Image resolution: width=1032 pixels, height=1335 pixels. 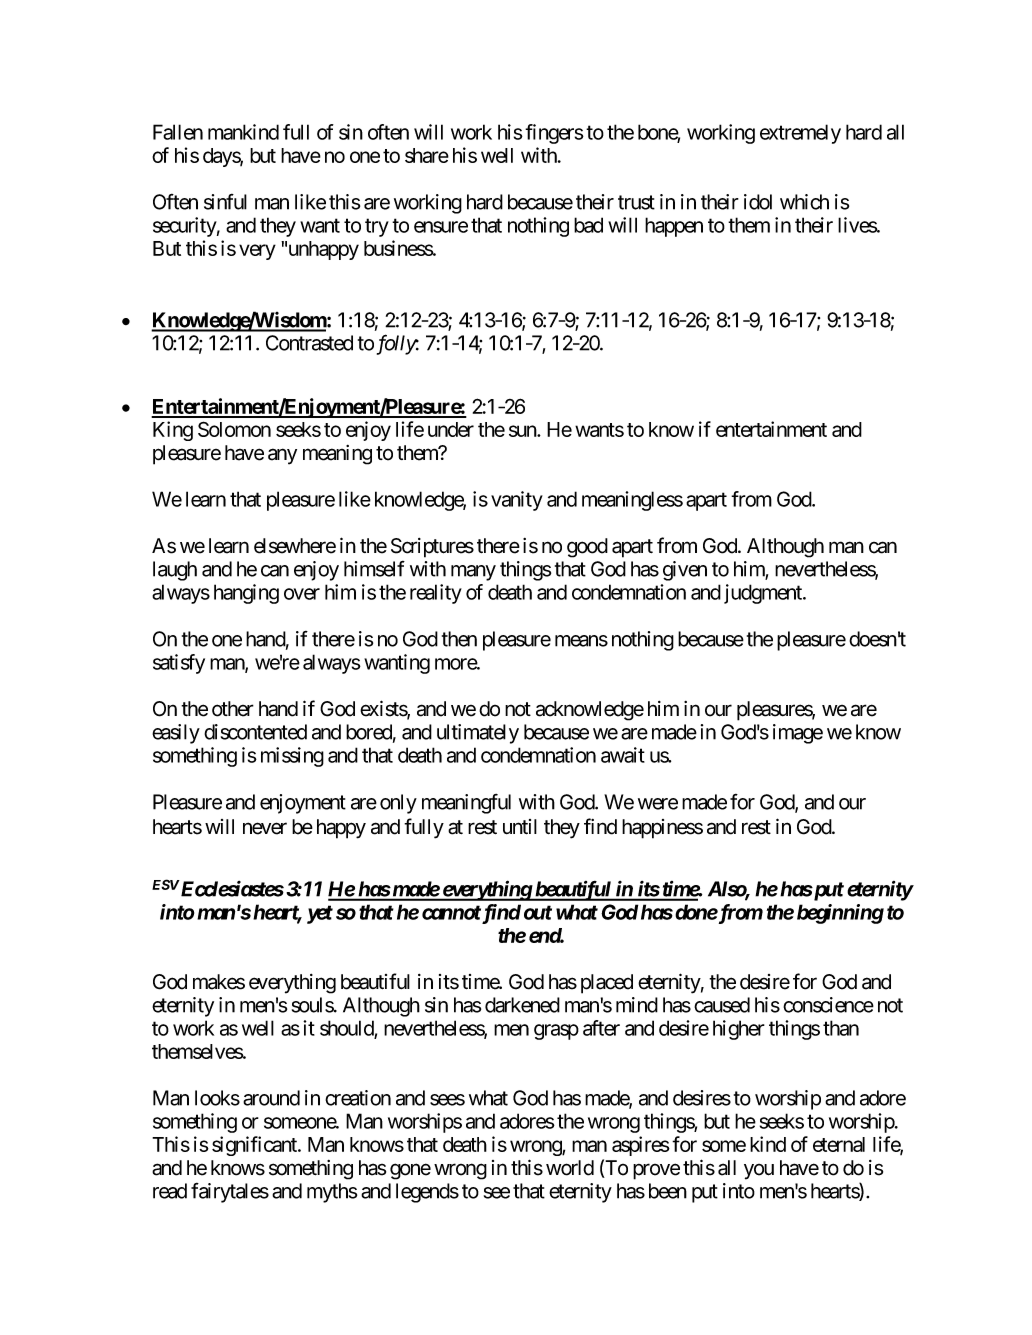 I want to click on significant, so click(x=255, y=1146).
